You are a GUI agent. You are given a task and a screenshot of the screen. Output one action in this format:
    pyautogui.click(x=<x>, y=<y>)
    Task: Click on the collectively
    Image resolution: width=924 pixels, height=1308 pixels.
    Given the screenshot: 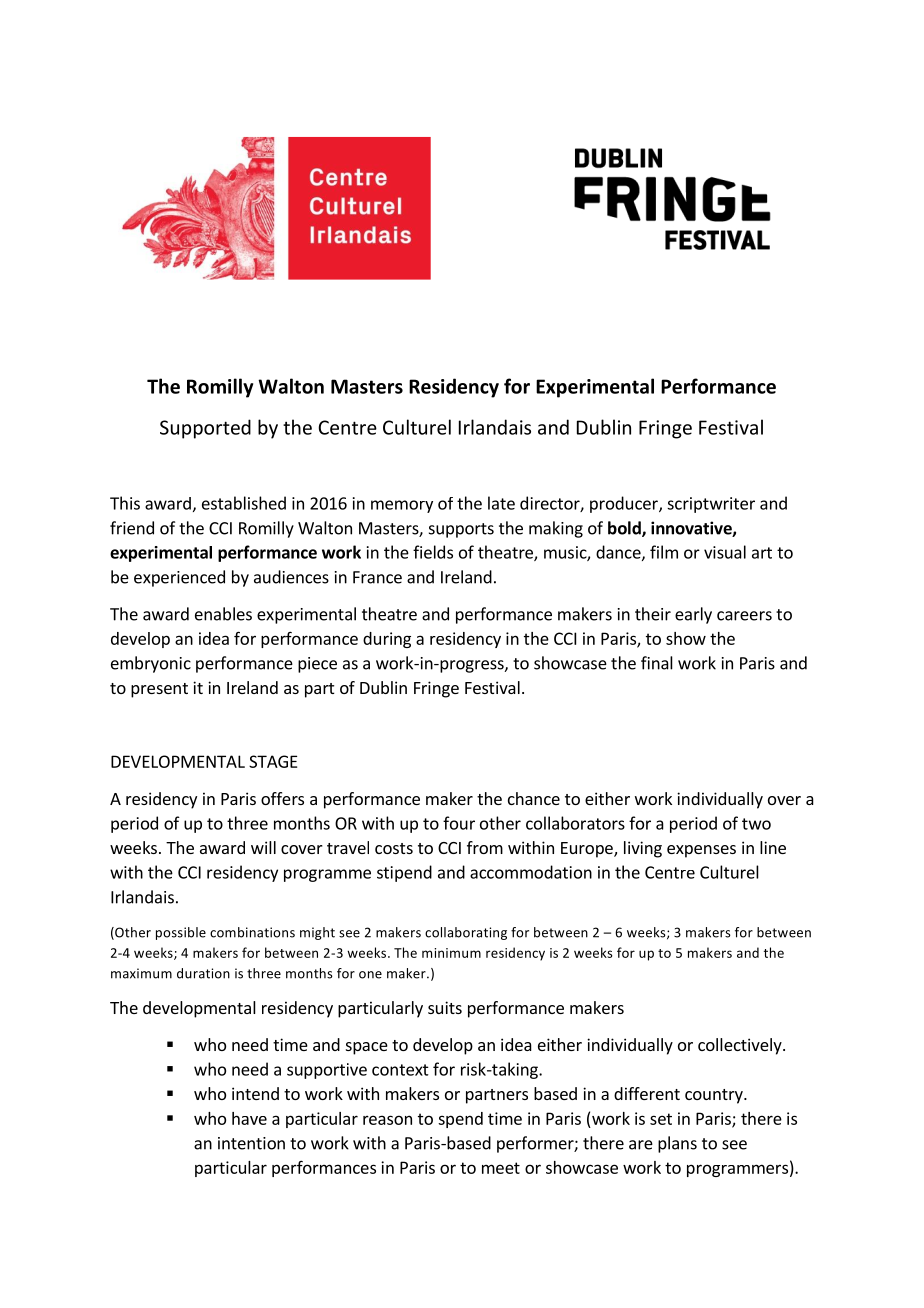 What is the action you would take?
    pyautogui.click(x=741, y=1046)
